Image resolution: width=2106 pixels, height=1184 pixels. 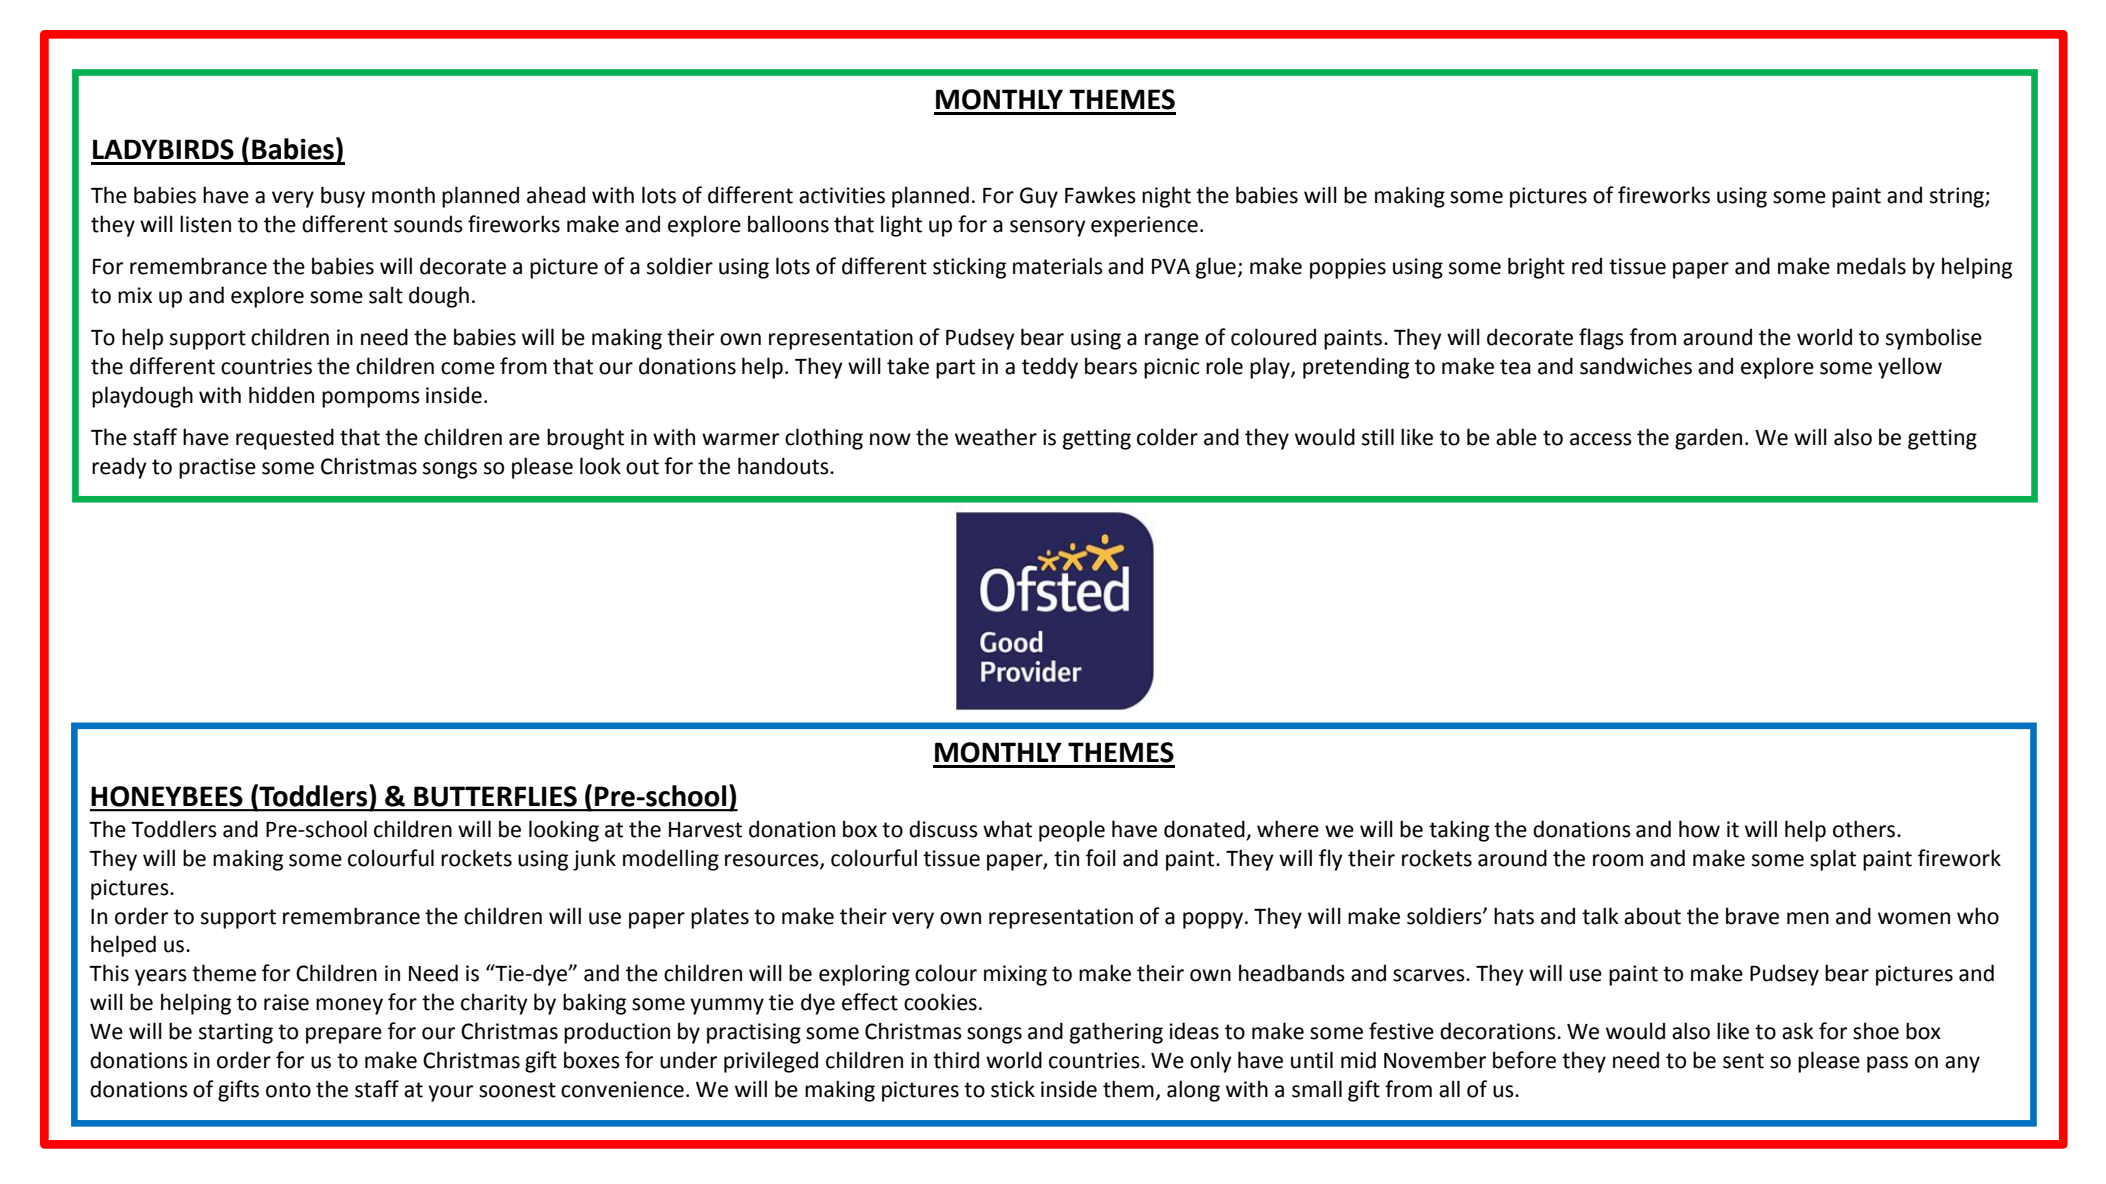 What do you see at coordinates (1048, 228) in the screenshot?
I see `sensory` at bounding box center [1048, 228].
